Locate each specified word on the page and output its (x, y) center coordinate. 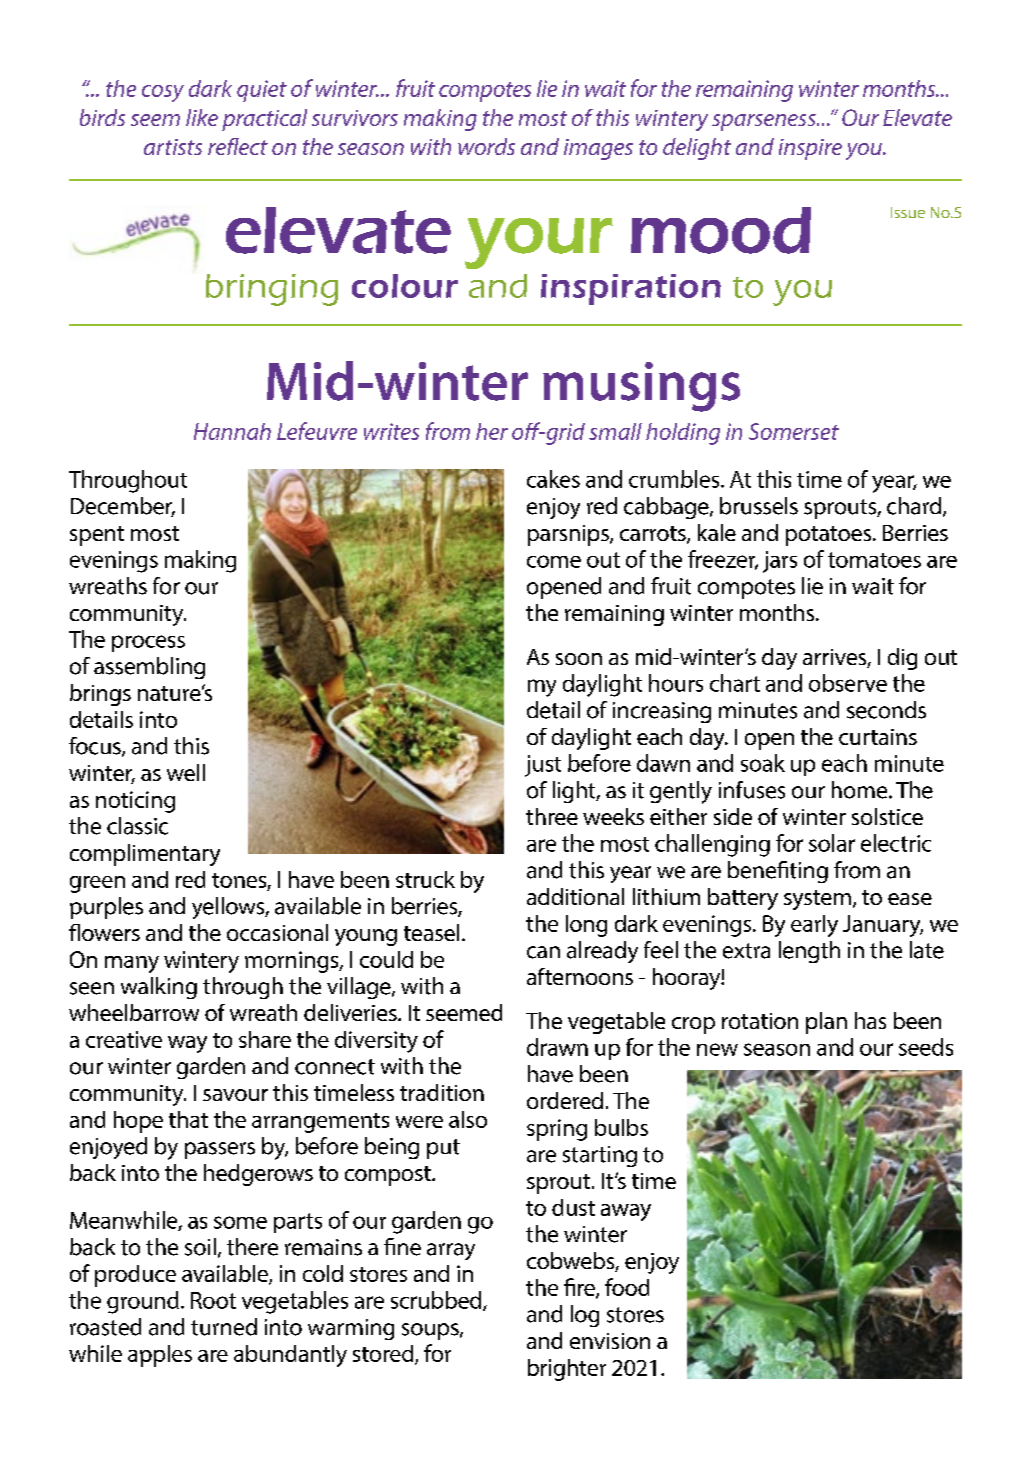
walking (159, 988)
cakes (553, 479)
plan (826, 1023)
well (186, 772)
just (543, 766)
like (202, 117)
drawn (557, 1047)
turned (224, 1327)
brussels (759, 506)
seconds (886, 710)
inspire (810, 149)
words (486, 146)
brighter (567, 1370)
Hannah (232, 431)
